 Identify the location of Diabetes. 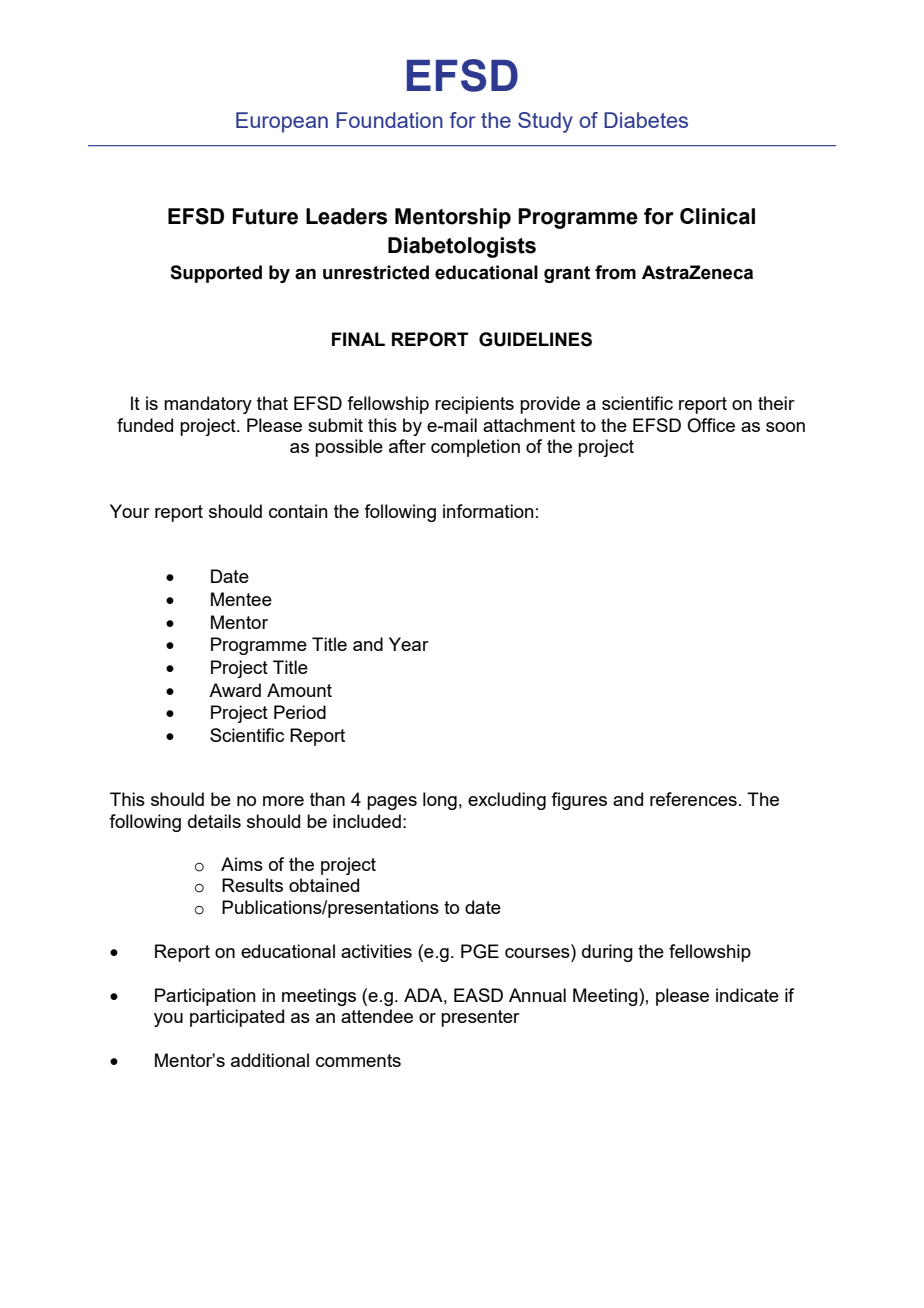
(646, 120).
